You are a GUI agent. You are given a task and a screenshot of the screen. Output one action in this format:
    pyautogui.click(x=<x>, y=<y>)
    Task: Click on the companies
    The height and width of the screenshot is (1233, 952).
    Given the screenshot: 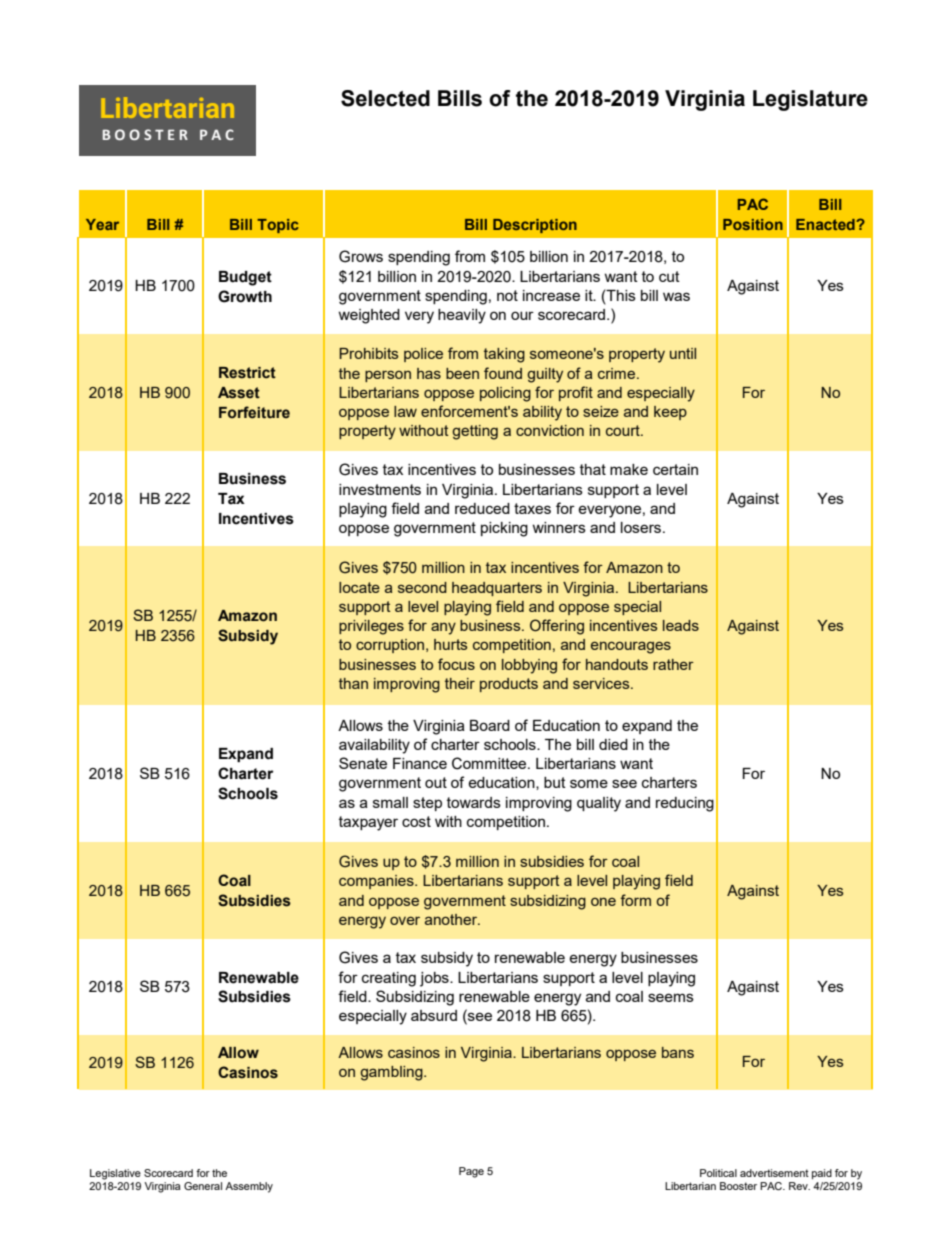 What is the action you would take?
    pyautogui.click(x=377, y=882)
